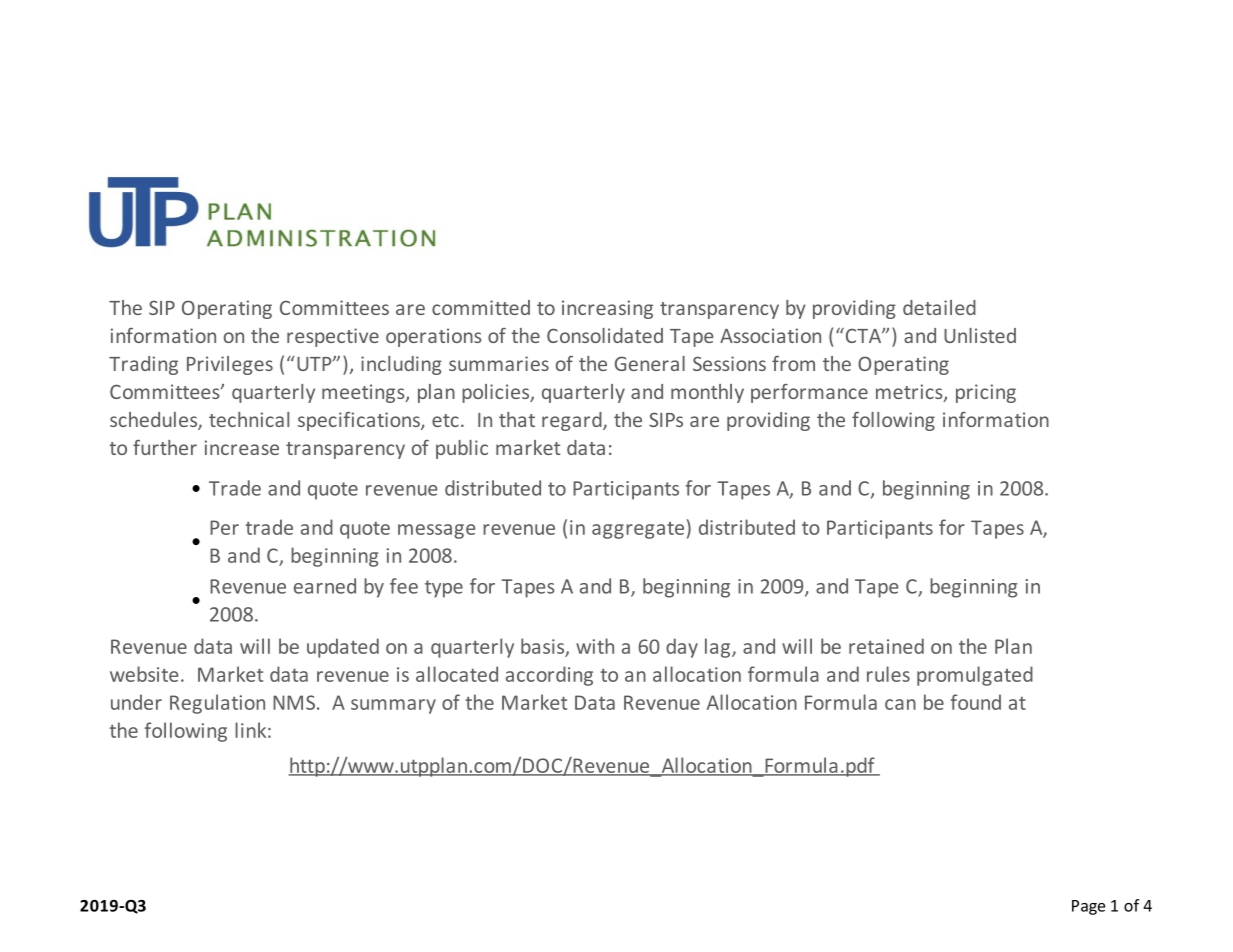 Image resolution: width=1233 pixels, height=952 pixels. Describe the element at coordinates (886, 646) in the screenshot. I see `retained` at that location.
